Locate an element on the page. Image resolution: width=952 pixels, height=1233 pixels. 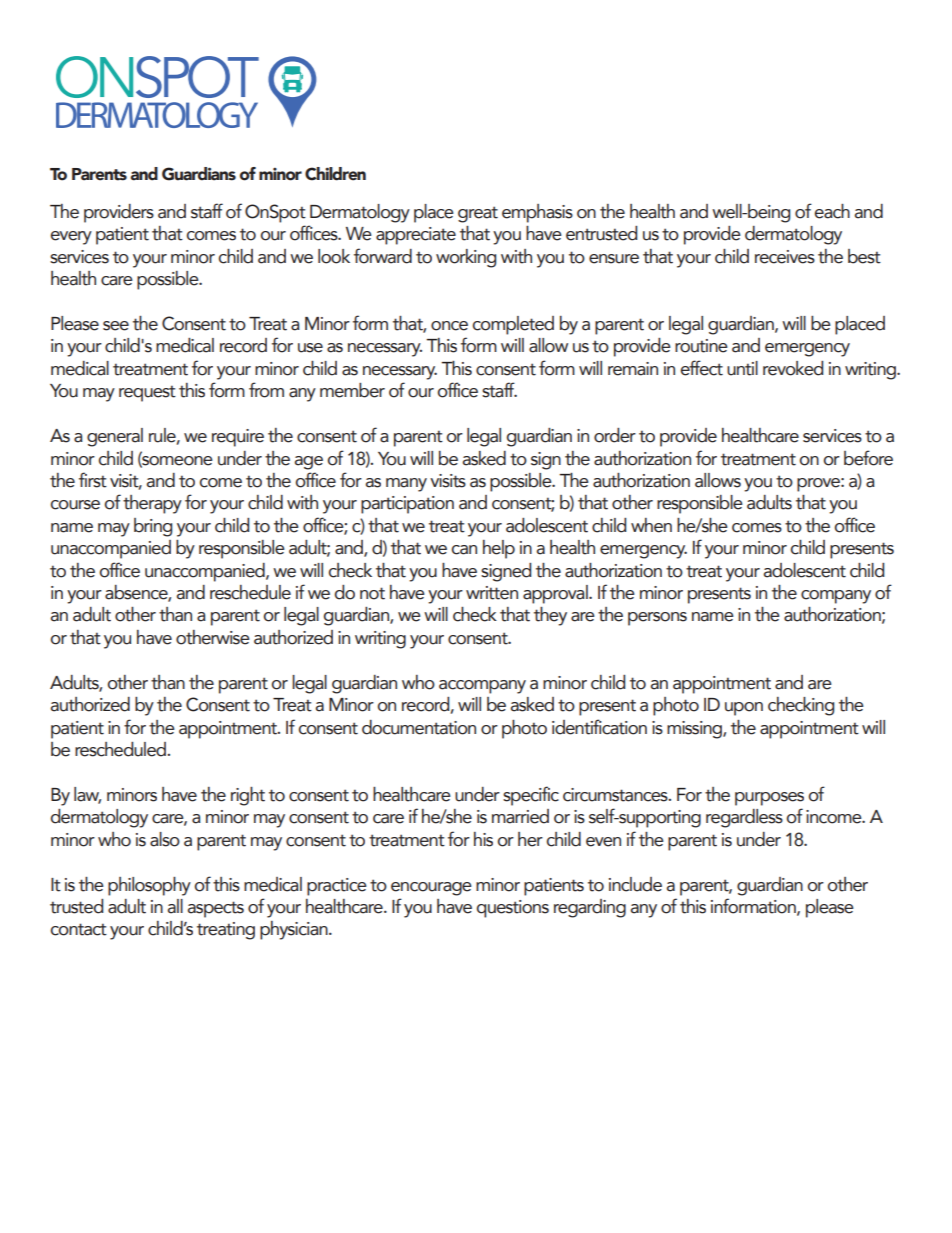
receives is located at coordinates (785, 257).
